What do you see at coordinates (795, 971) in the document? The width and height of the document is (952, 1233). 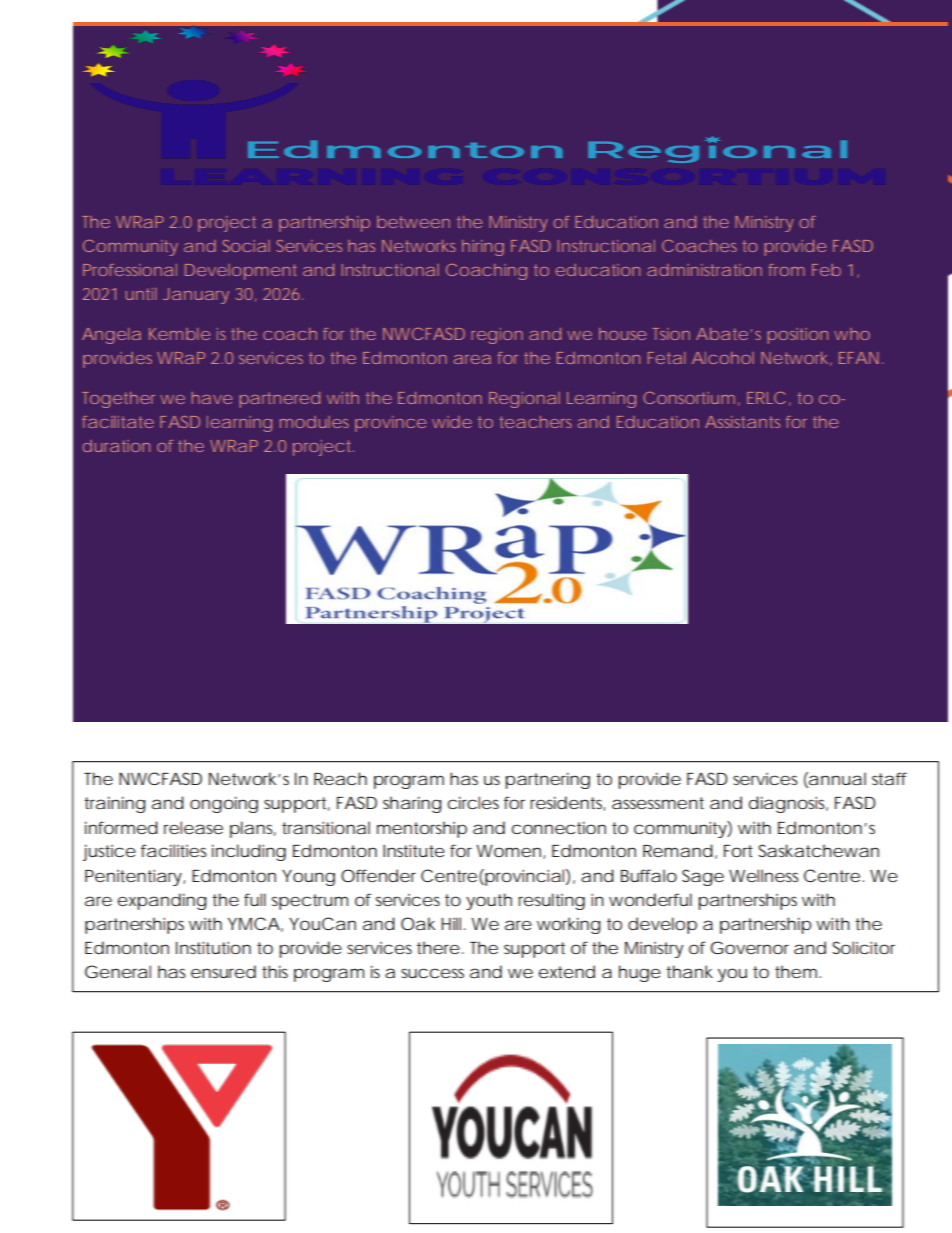 I see `them` at bounding box center [795, 971].
